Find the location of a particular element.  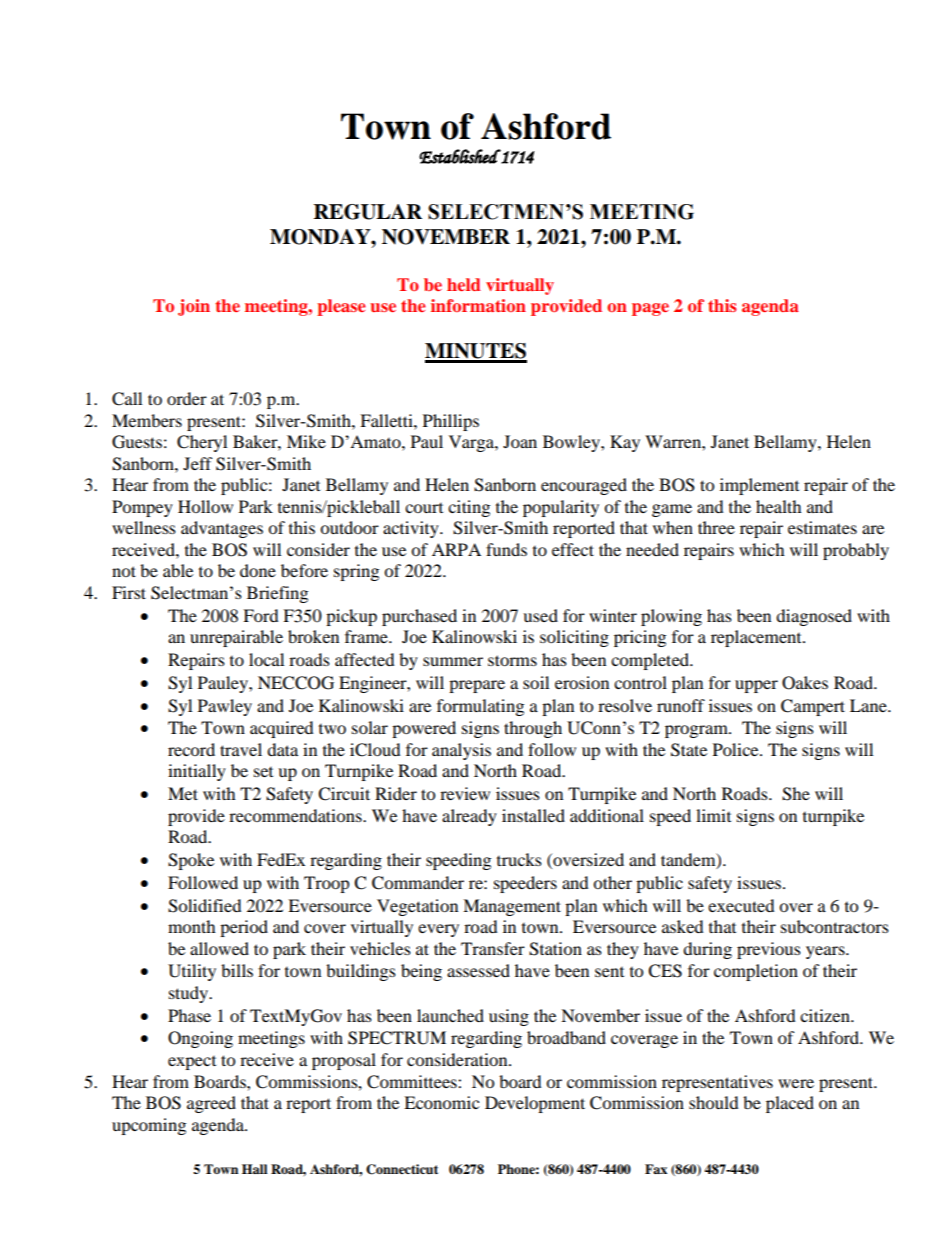

executed is located at coordinates (741, 905).
